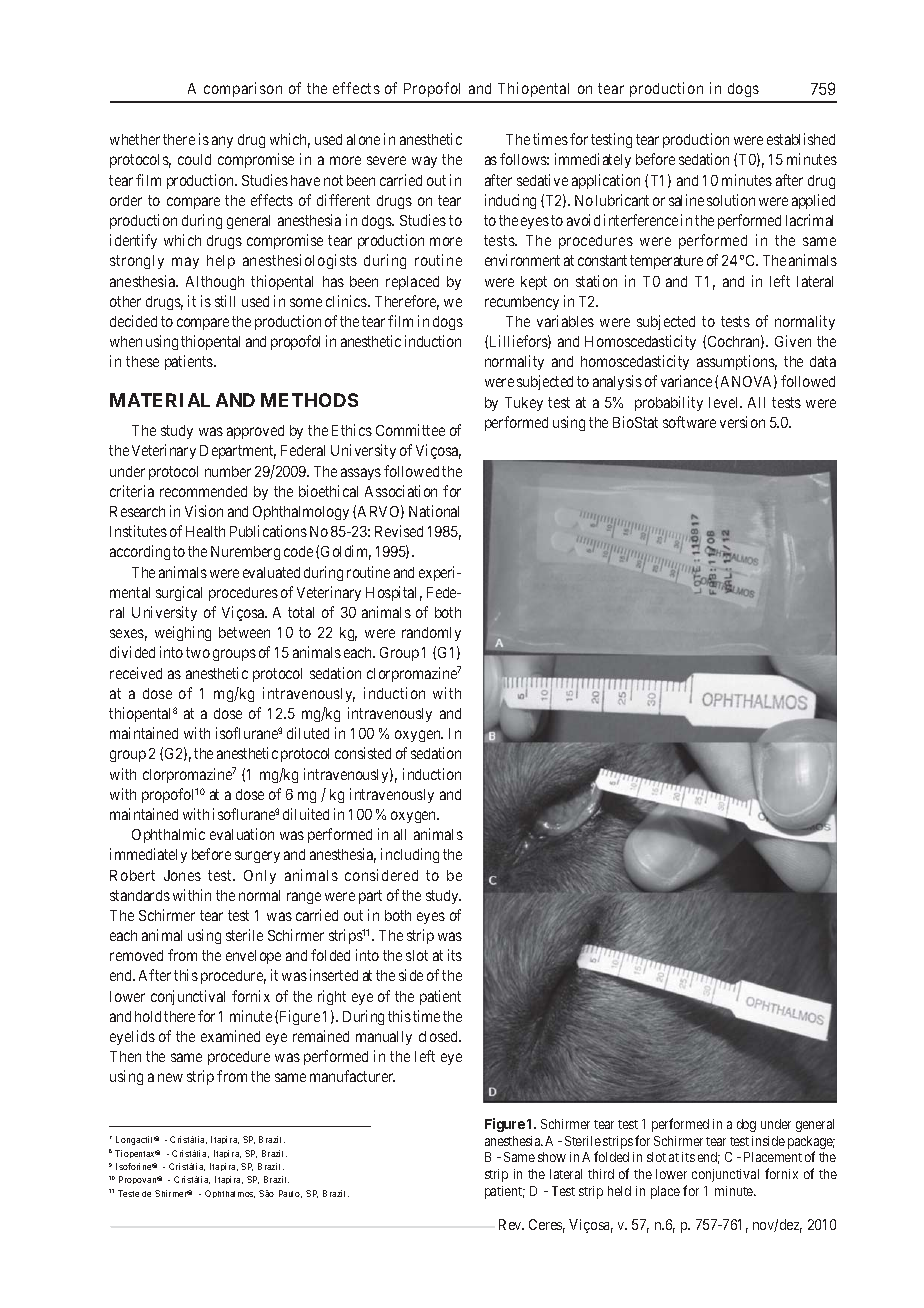  What do you see at coordinates (534, 283) in the screenshot?
I see `kept` at bounding box center [534, 283].
